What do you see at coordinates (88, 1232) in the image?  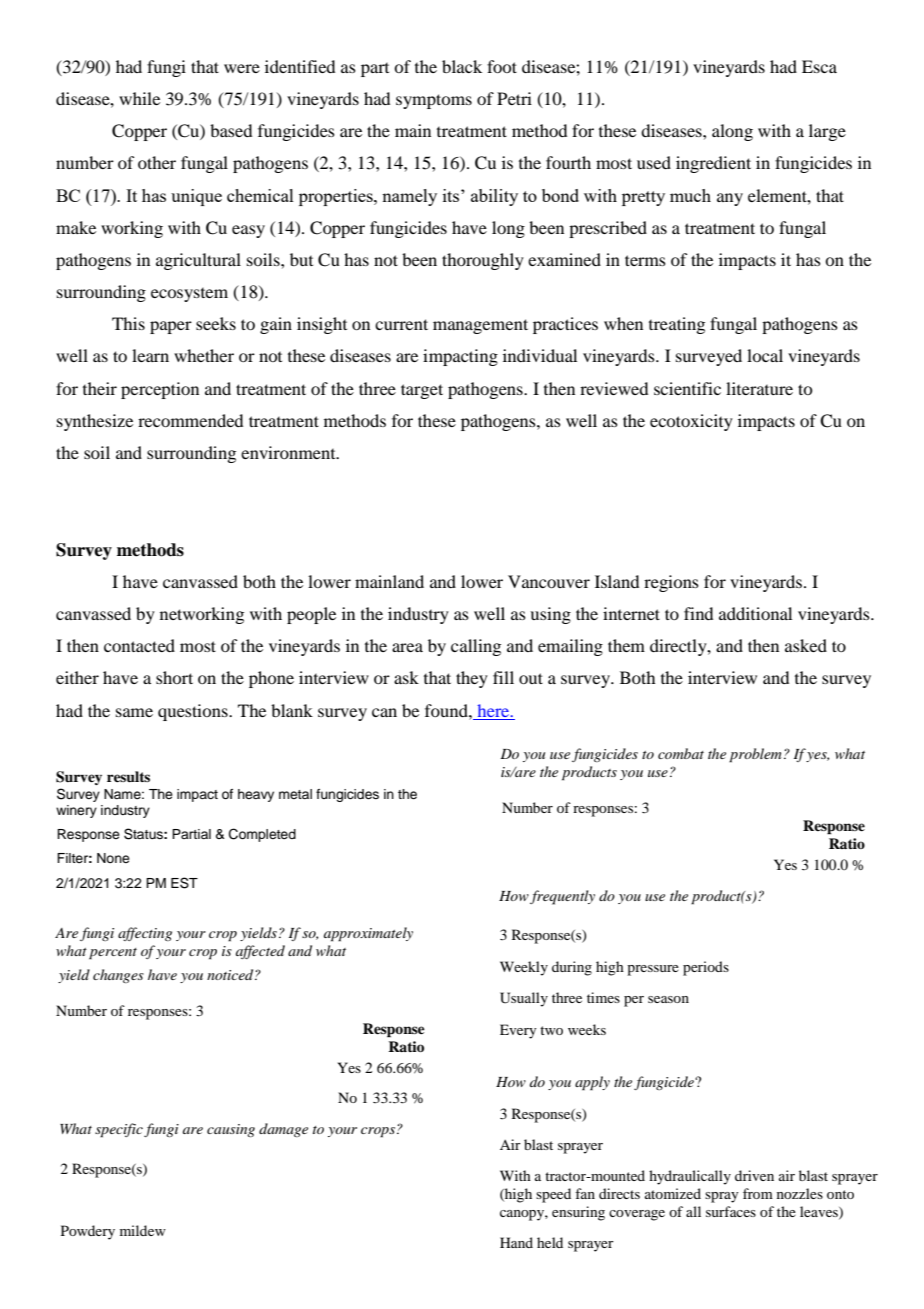 I see `Powdery` at bounding box center [88, 1232].
